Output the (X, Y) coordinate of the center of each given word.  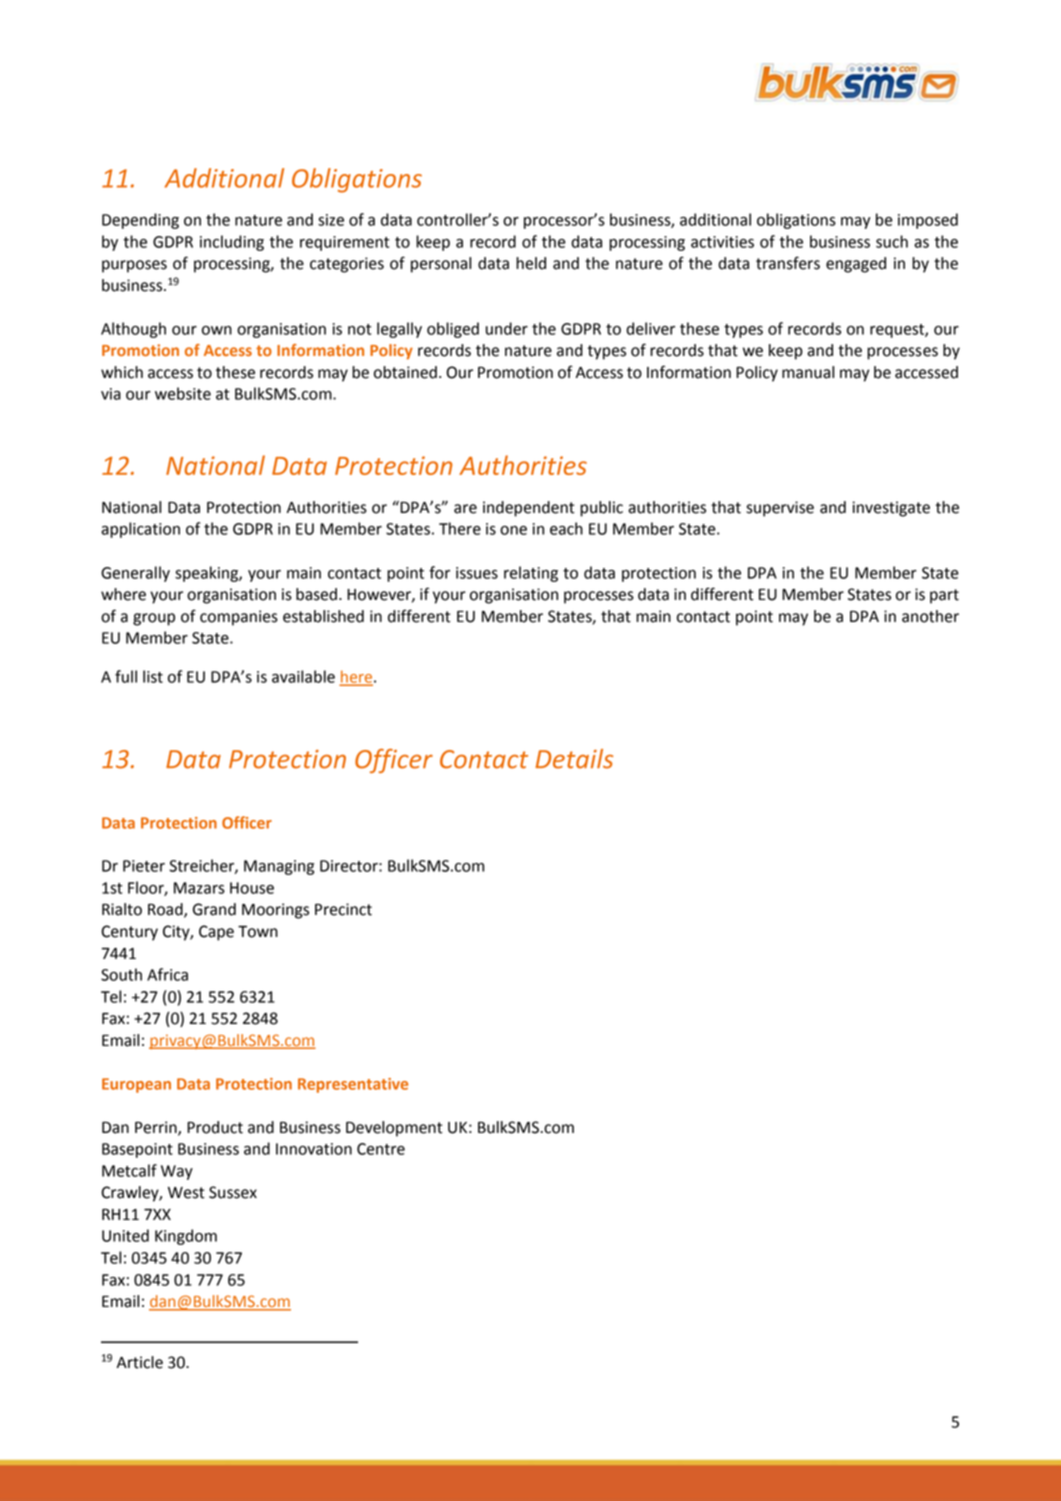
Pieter (144, 866)
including (232, 243)
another (930, 616)
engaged (856, 265)
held (531, 263)
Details (574, 759)
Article (140, 1362)
